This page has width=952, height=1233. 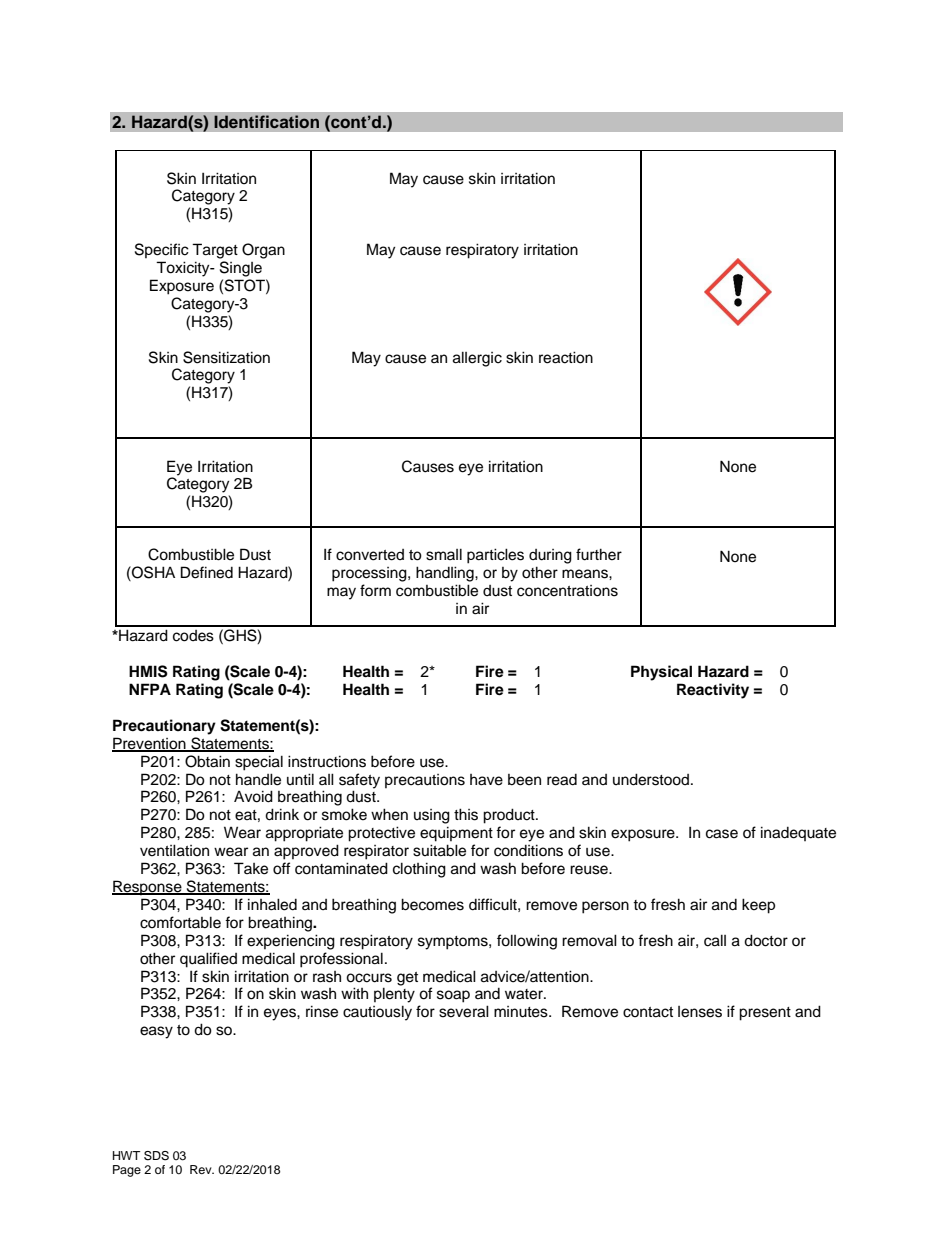 What do you see at coordinates (263, 251) in the page?
I see `Organ` at bounding box center [263, 251].
